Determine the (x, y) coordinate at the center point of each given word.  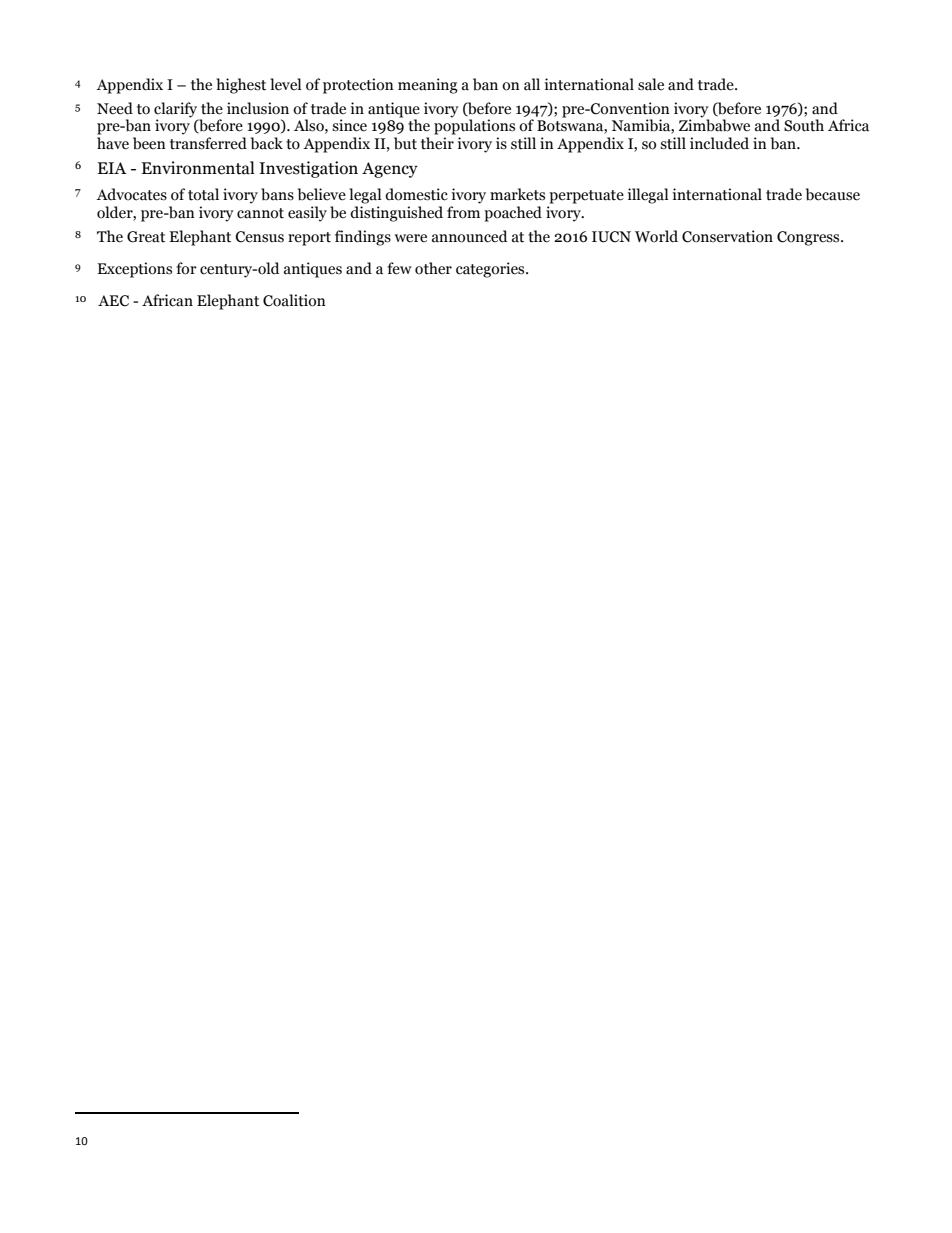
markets (517, 194)
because (833, 194)
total (203, 194)
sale (651, 84)
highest (241, 86)
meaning (428, 86)
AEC (113, 301)
